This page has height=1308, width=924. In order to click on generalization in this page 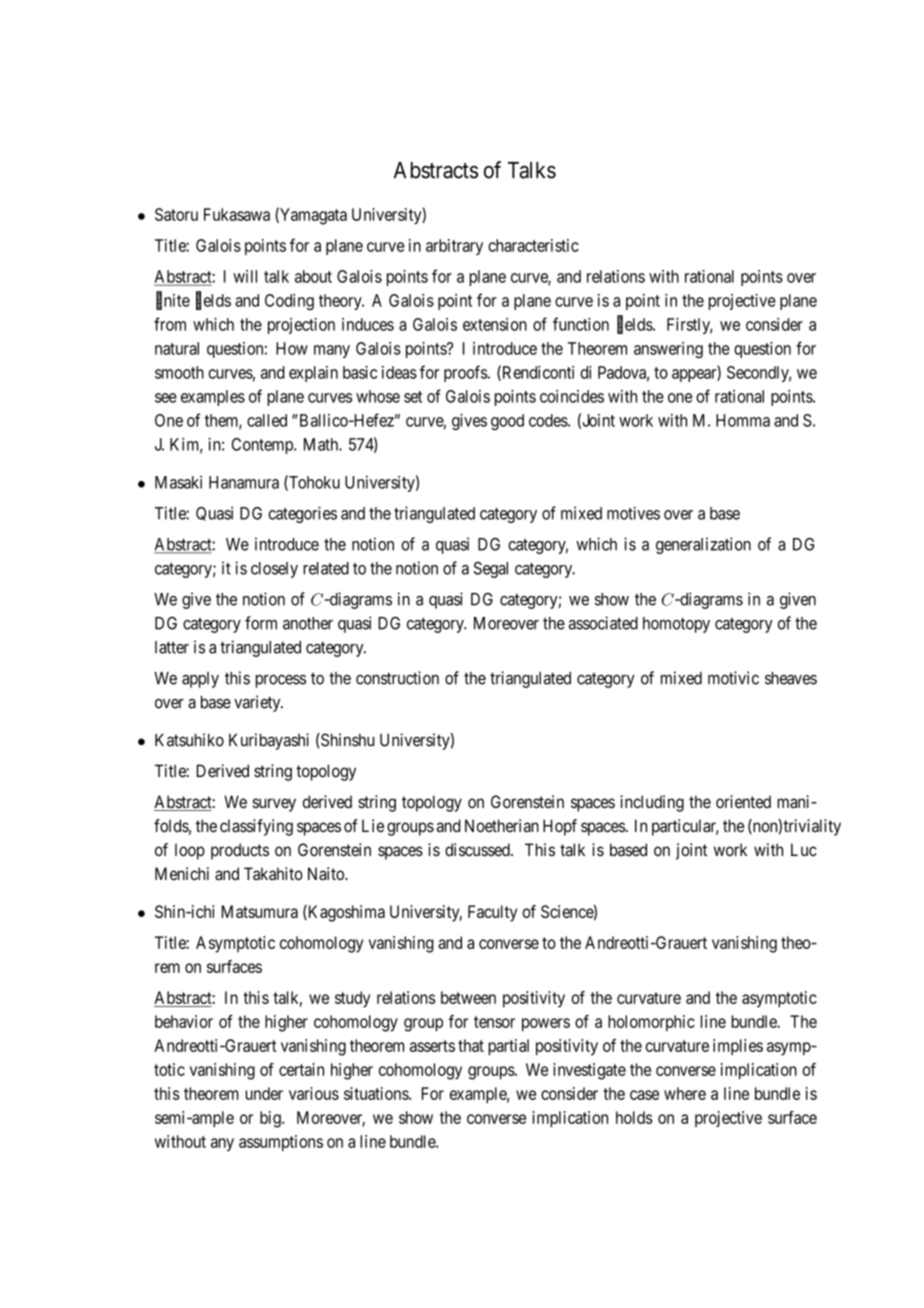, I will do `click(703, 545)`.
